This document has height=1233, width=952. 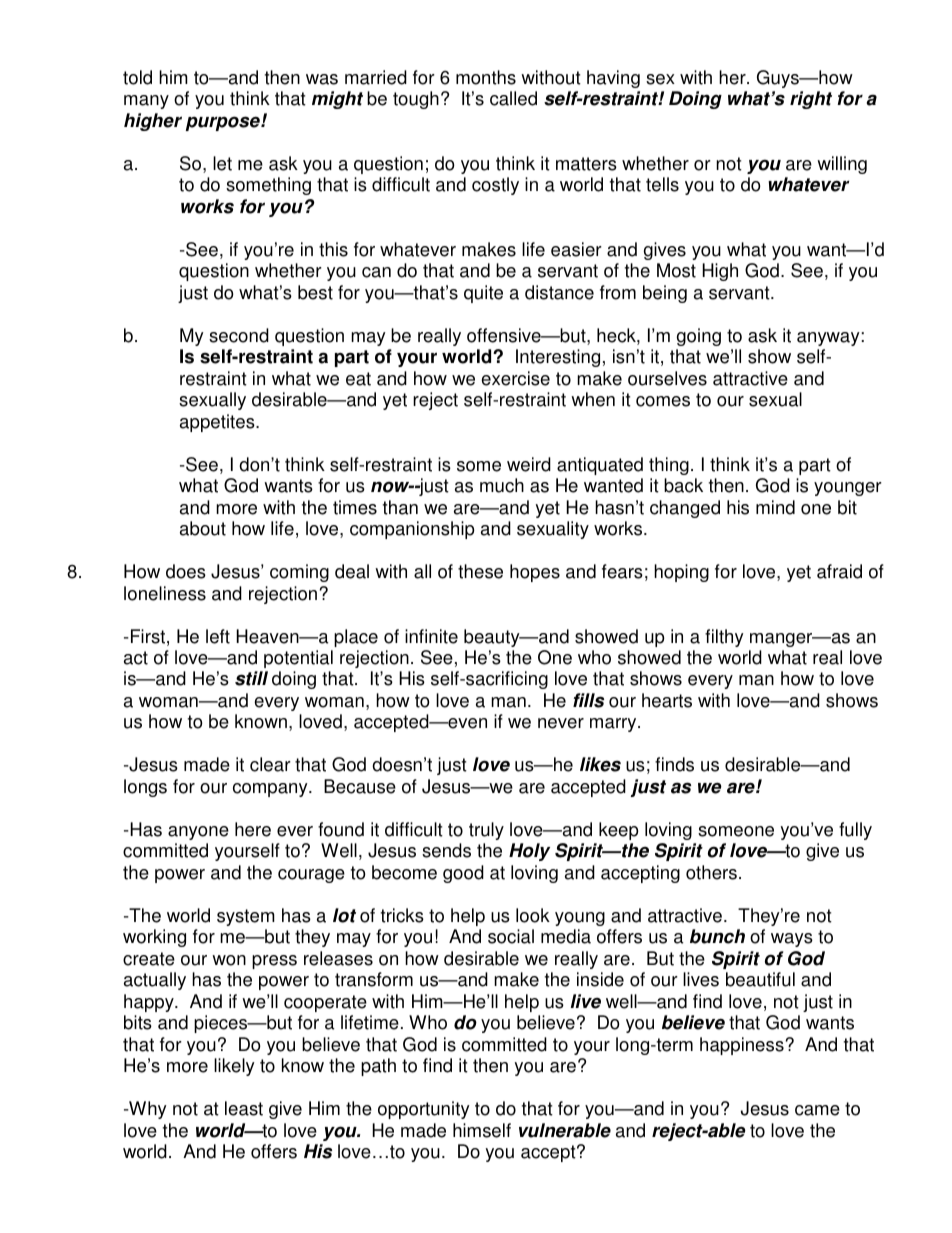 I want to click on right, so click(x=811, y=100).
